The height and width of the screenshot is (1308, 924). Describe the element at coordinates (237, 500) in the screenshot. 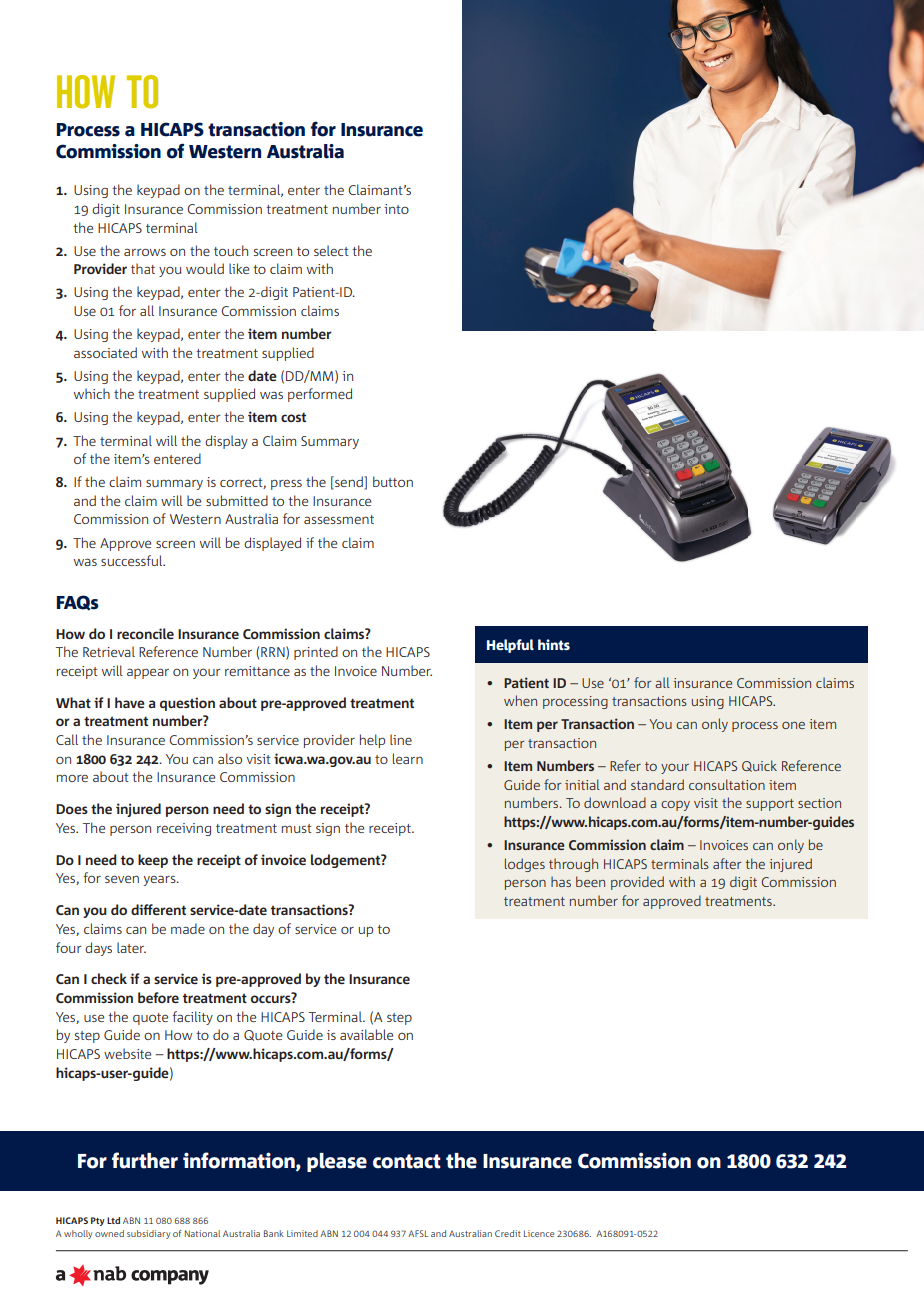

I see `submitted` at that location.
